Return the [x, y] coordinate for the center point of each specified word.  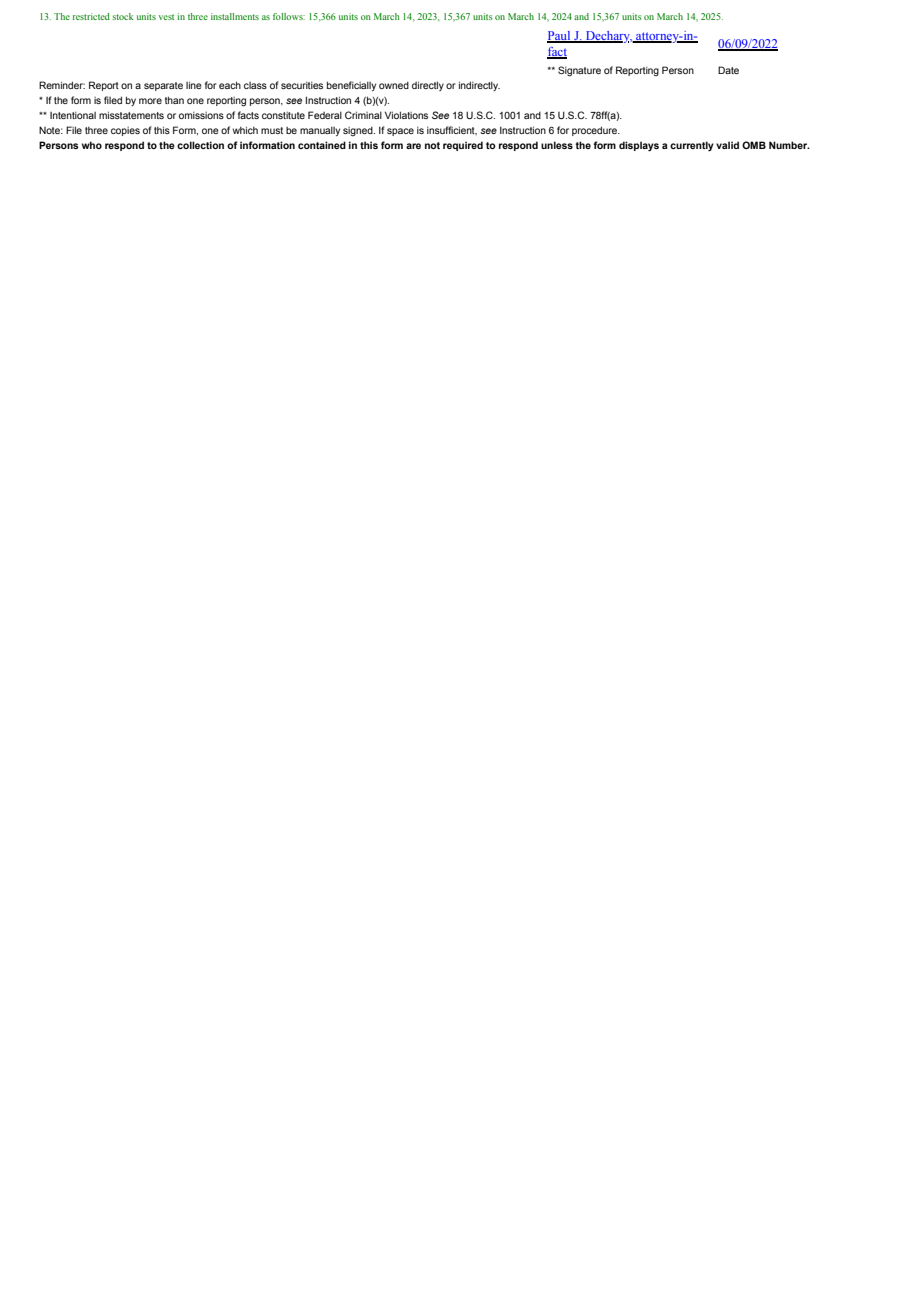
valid [727, 145]
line [194, 85]
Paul [560, 37]
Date [728, 70]
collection [200, 145]
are [413, 146]
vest [166, 17]
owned [394, 85]
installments [235, 16]
